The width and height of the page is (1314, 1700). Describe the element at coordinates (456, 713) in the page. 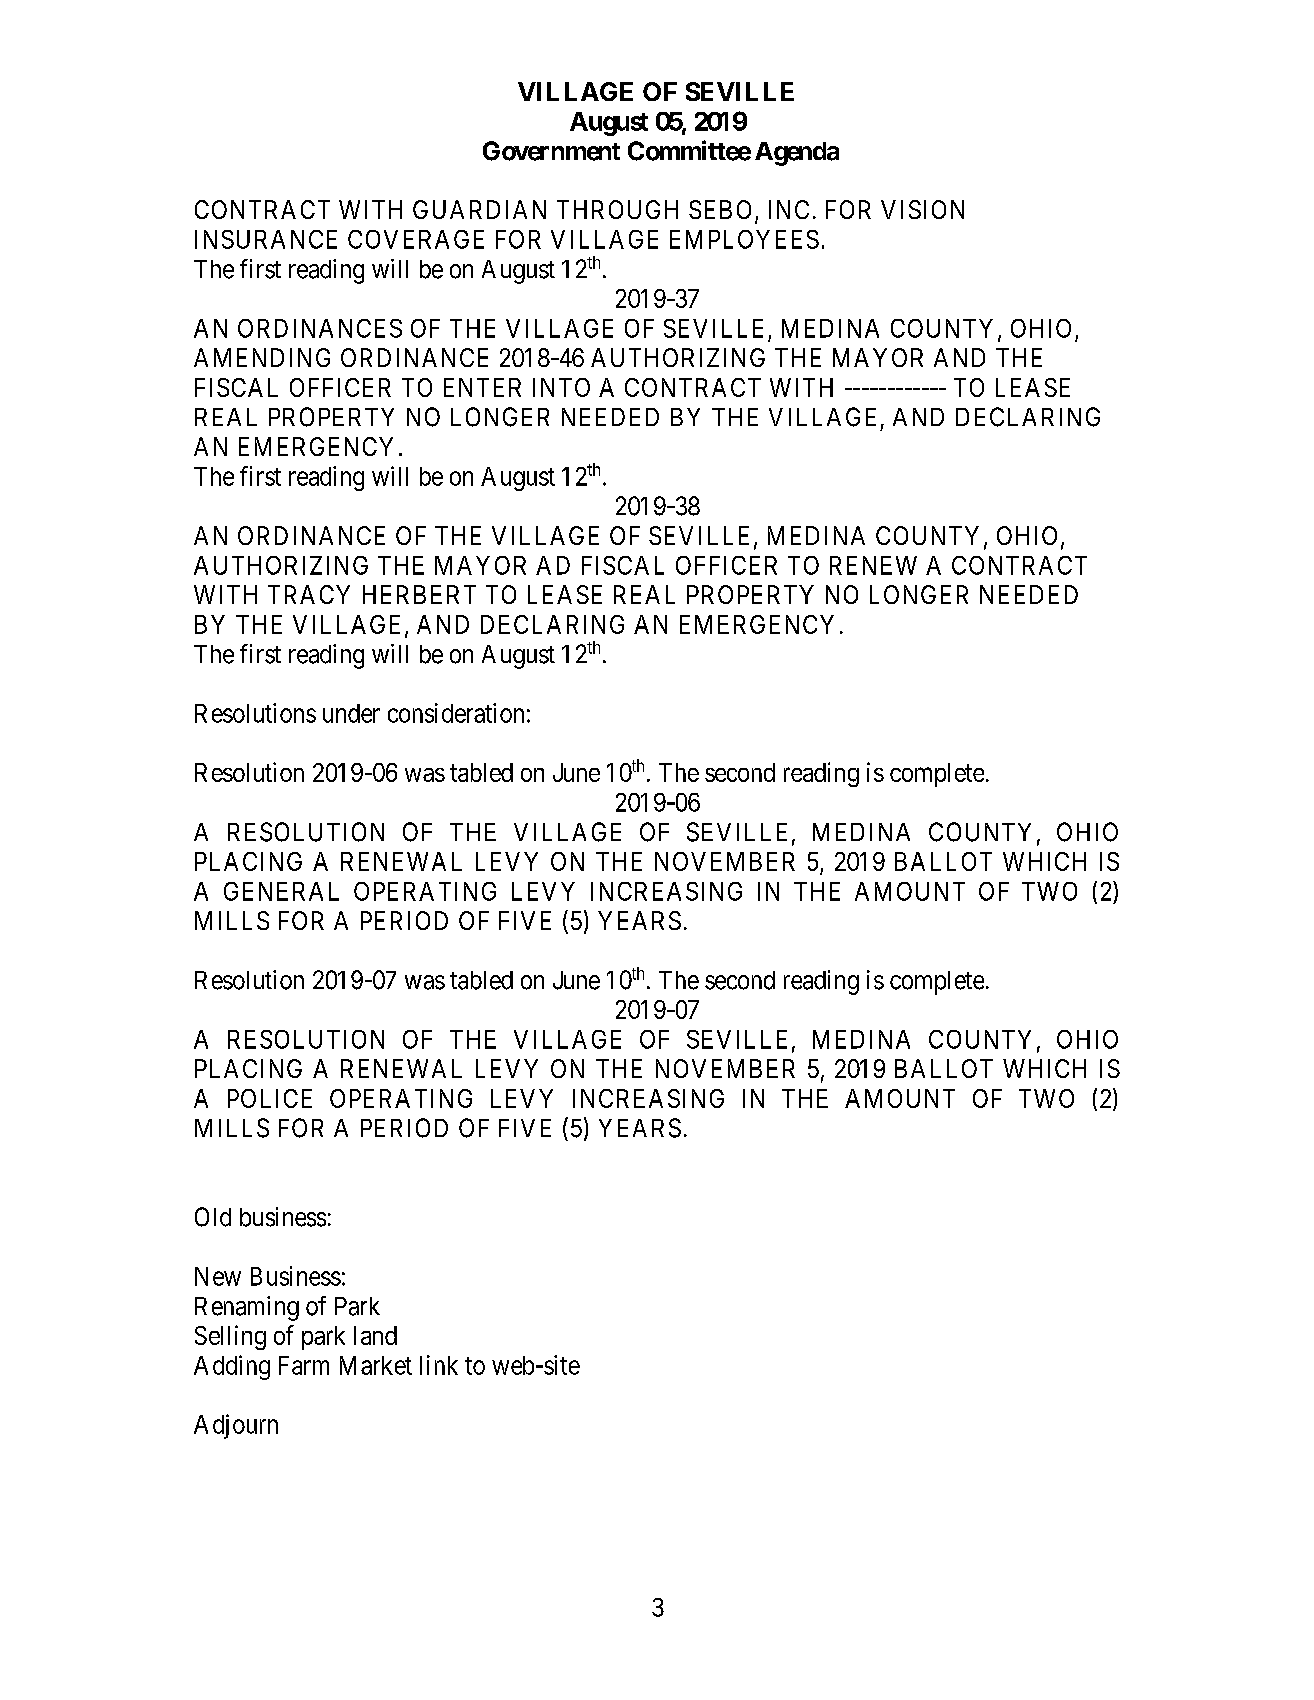

I see `consideration` at that location.
